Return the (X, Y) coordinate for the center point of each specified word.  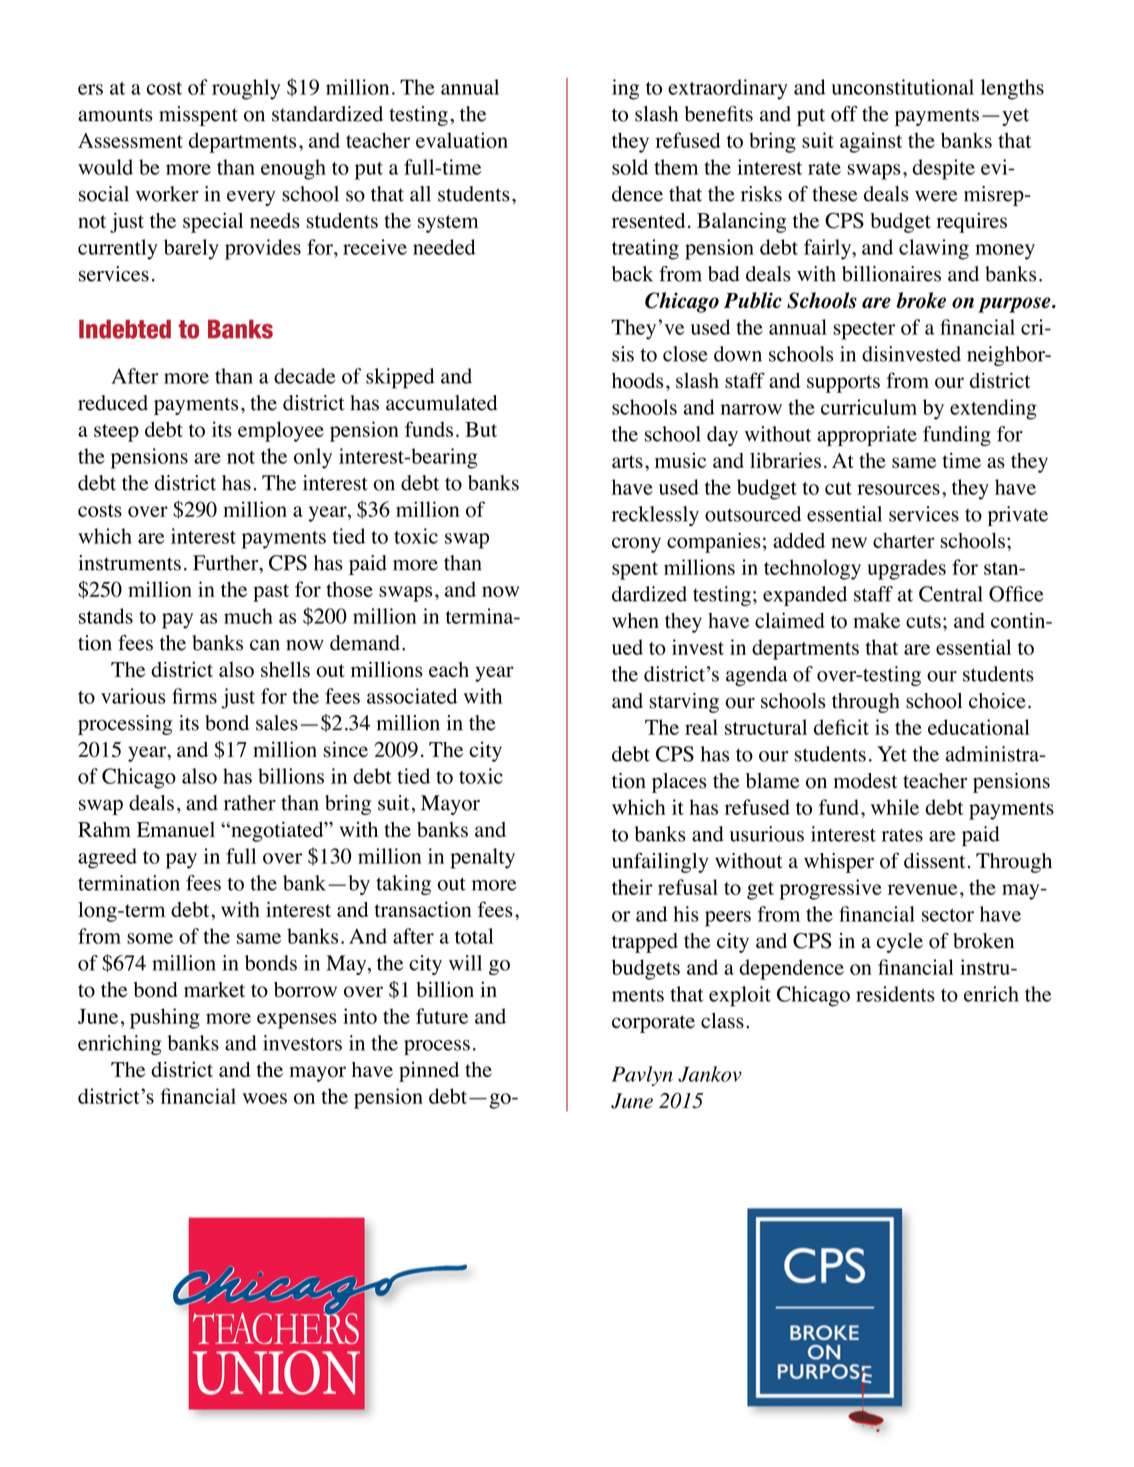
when (635, 620)
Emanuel (176, 829)
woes (265, 1098)
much (248, 616)
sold (630, 167)
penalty (482, 858)
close (685, 354)
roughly (246, 89)
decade (305, 376)
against (871, 142)
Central (951, 594)
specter (864, 331)
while (895, 807)
